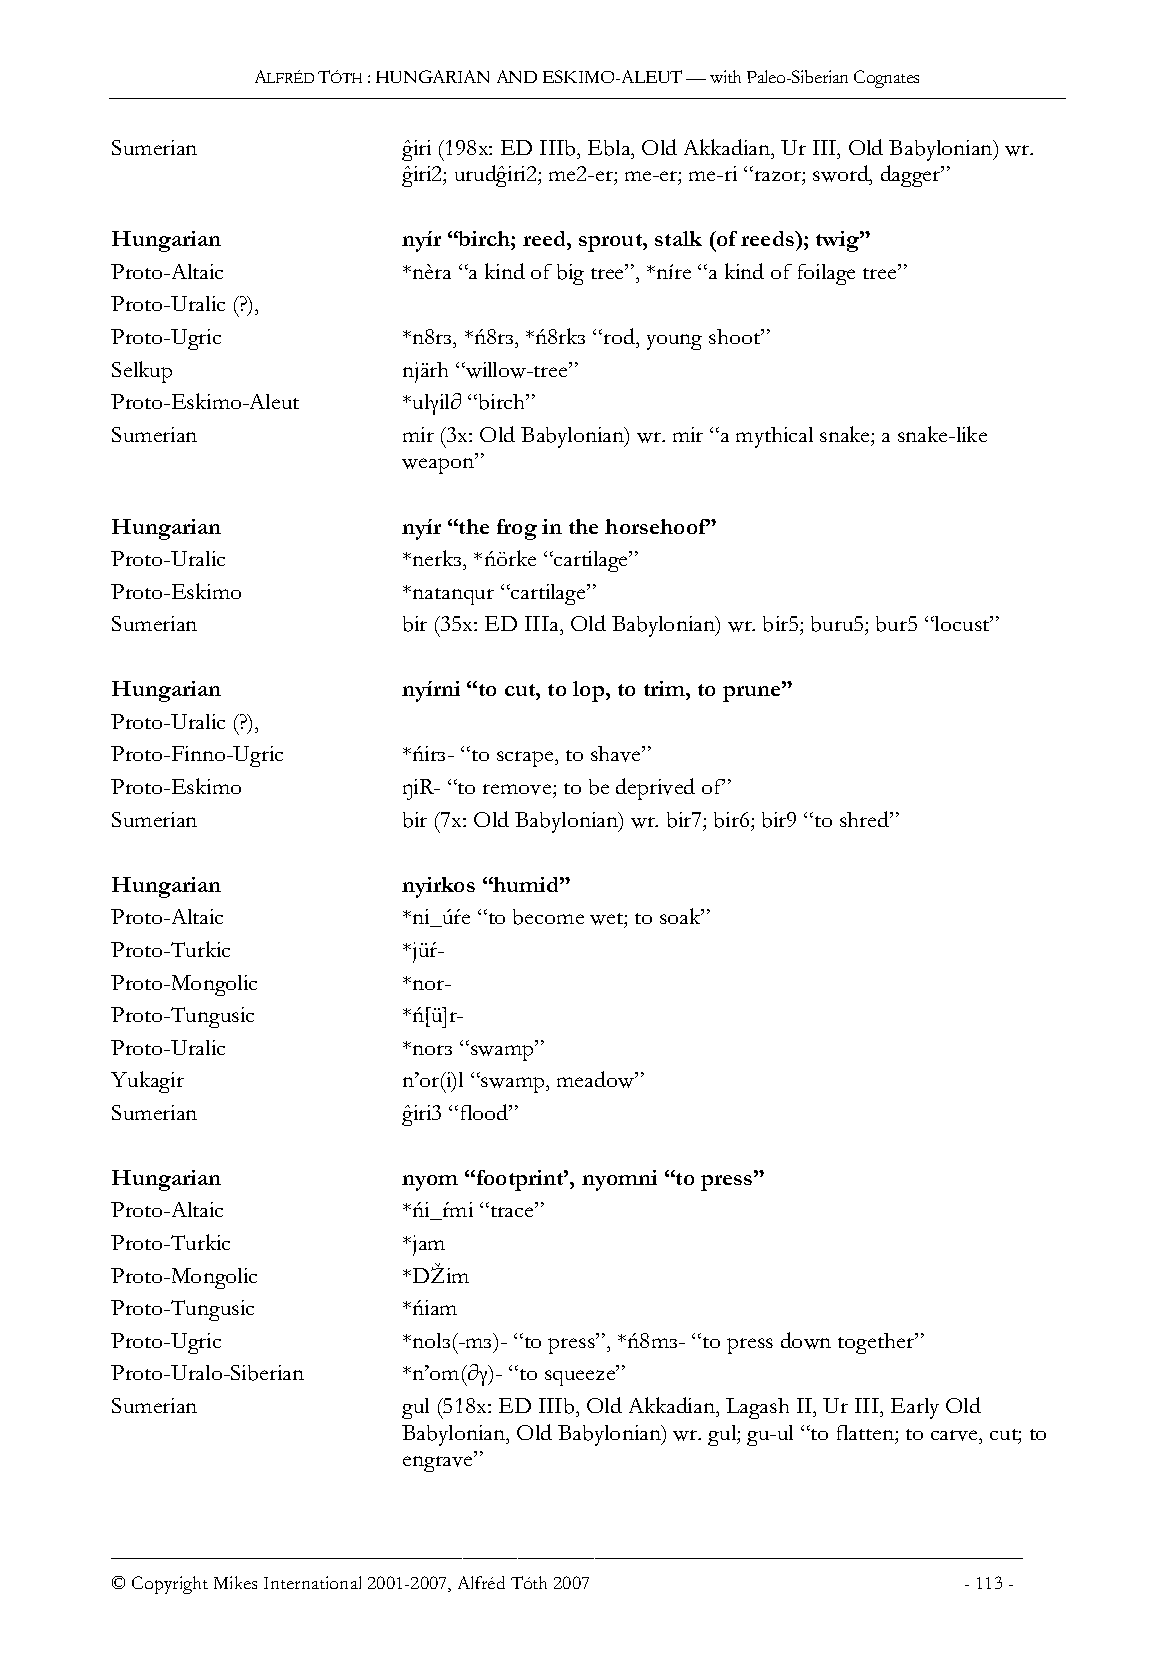 This document has height=1662, width=1175. What do you see at coordinates (886, 79) in the document?
I see `Cognates` at bounding box center [886, 79].
